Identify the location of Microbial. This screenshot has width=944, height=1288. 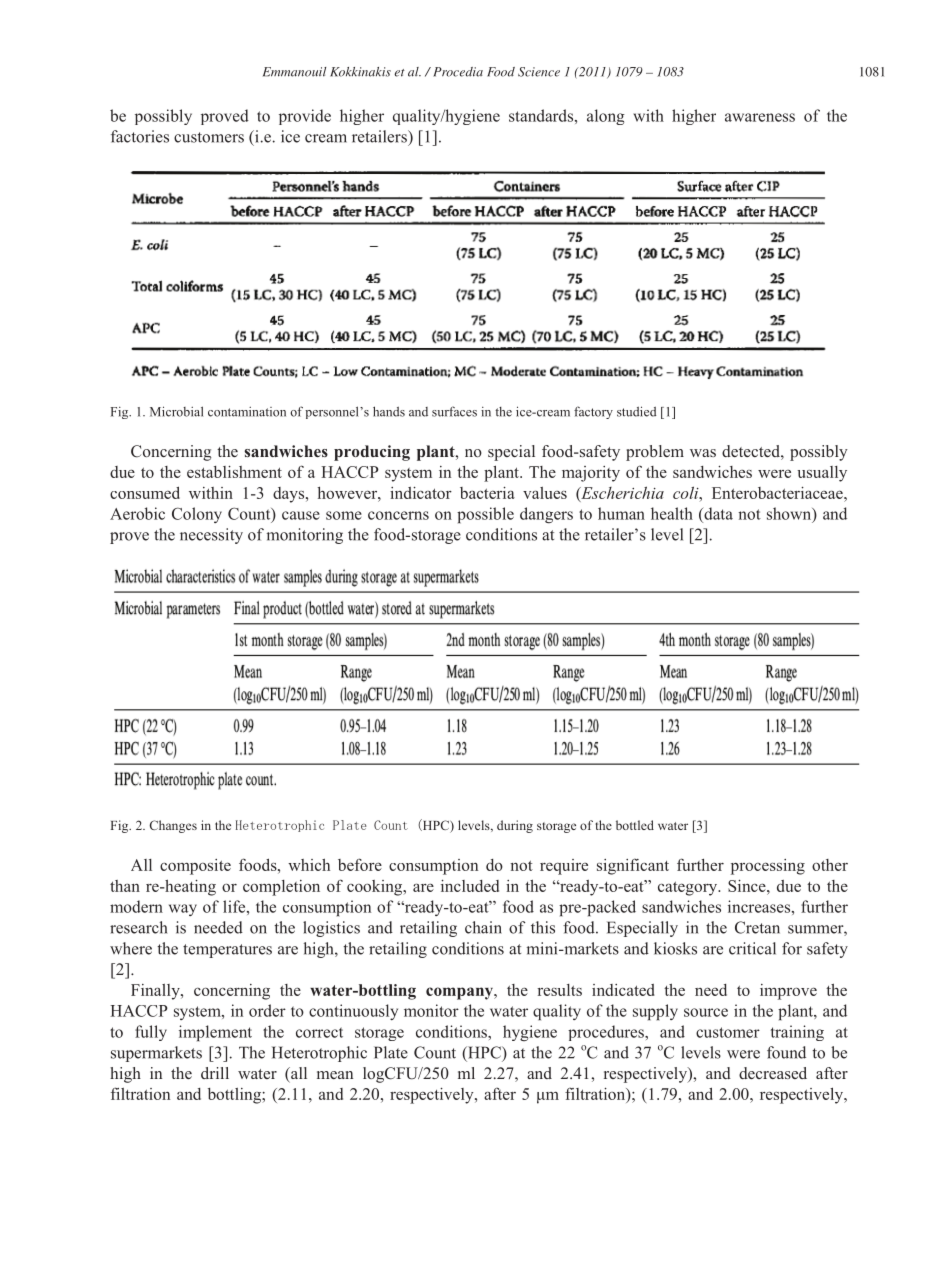
(176, 411).
